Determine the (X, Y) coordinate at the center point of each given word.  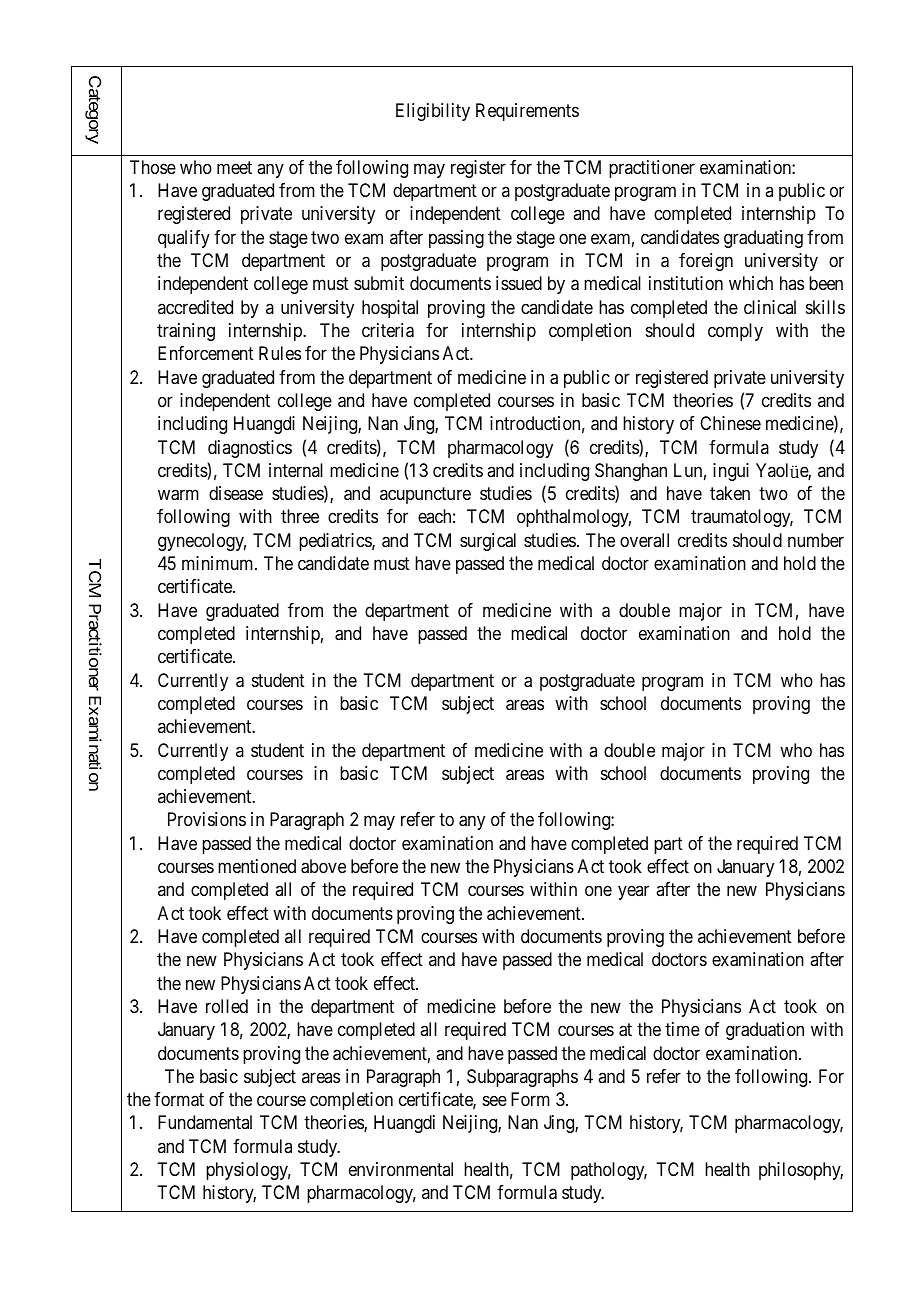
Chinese (730, 423)
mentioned (257, 866)
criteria (388, 330)
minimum (219, 563)
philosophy (801, 1171)
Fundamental (205, 1122)
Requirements (527, 112)
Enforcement (206, 353)
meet (234, 167)
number (816, 540)
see (495, 1101)
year (633, 893)
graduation (765, 1031)
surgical (488, 542)
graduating (763, 239)
